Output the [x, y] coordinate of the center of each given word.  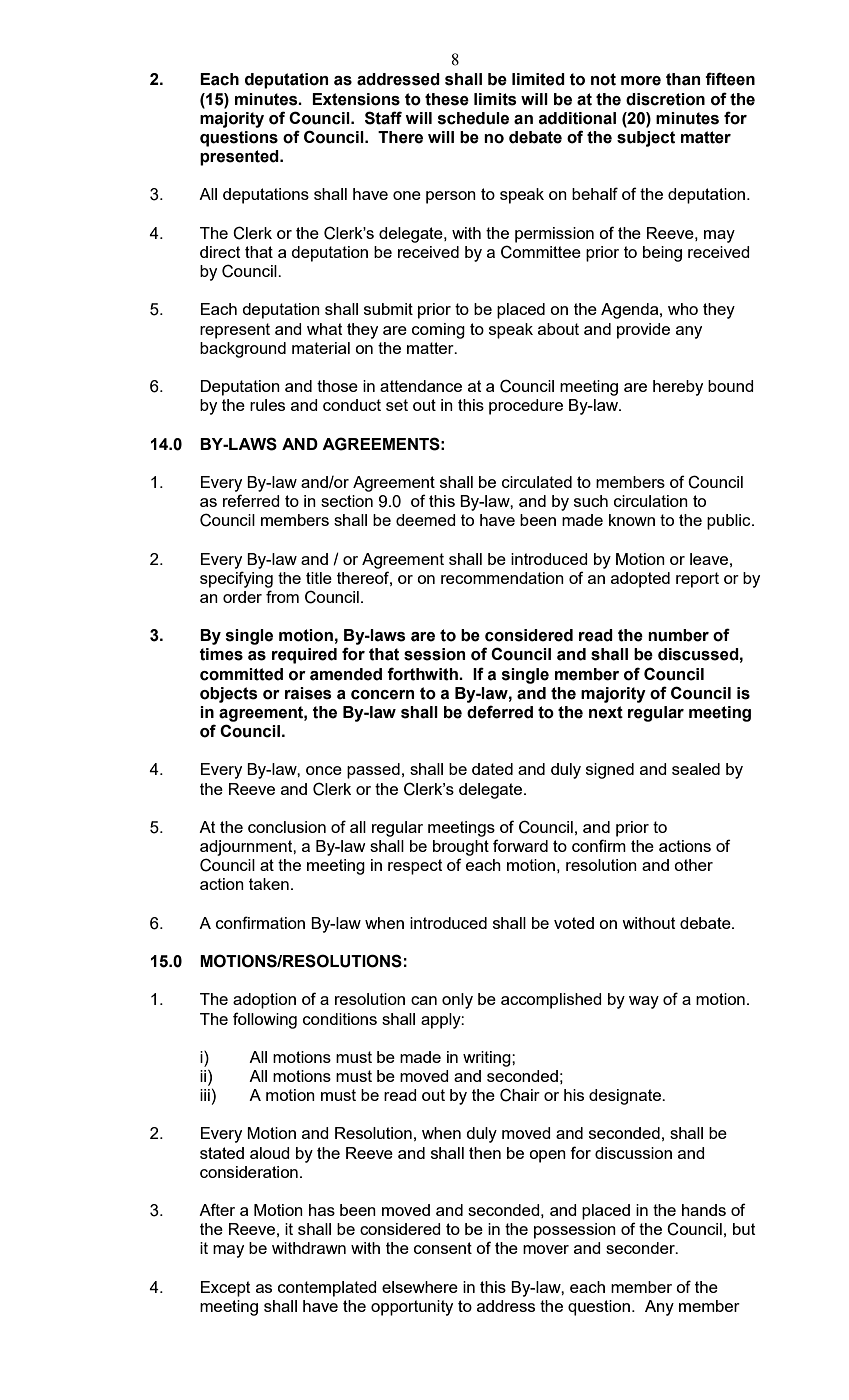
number [678, 635]
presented [240, 158]
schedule [473, 118]
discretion [665, 99]
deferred [500, 712]
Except [226, 1289]
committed [241, 674]
